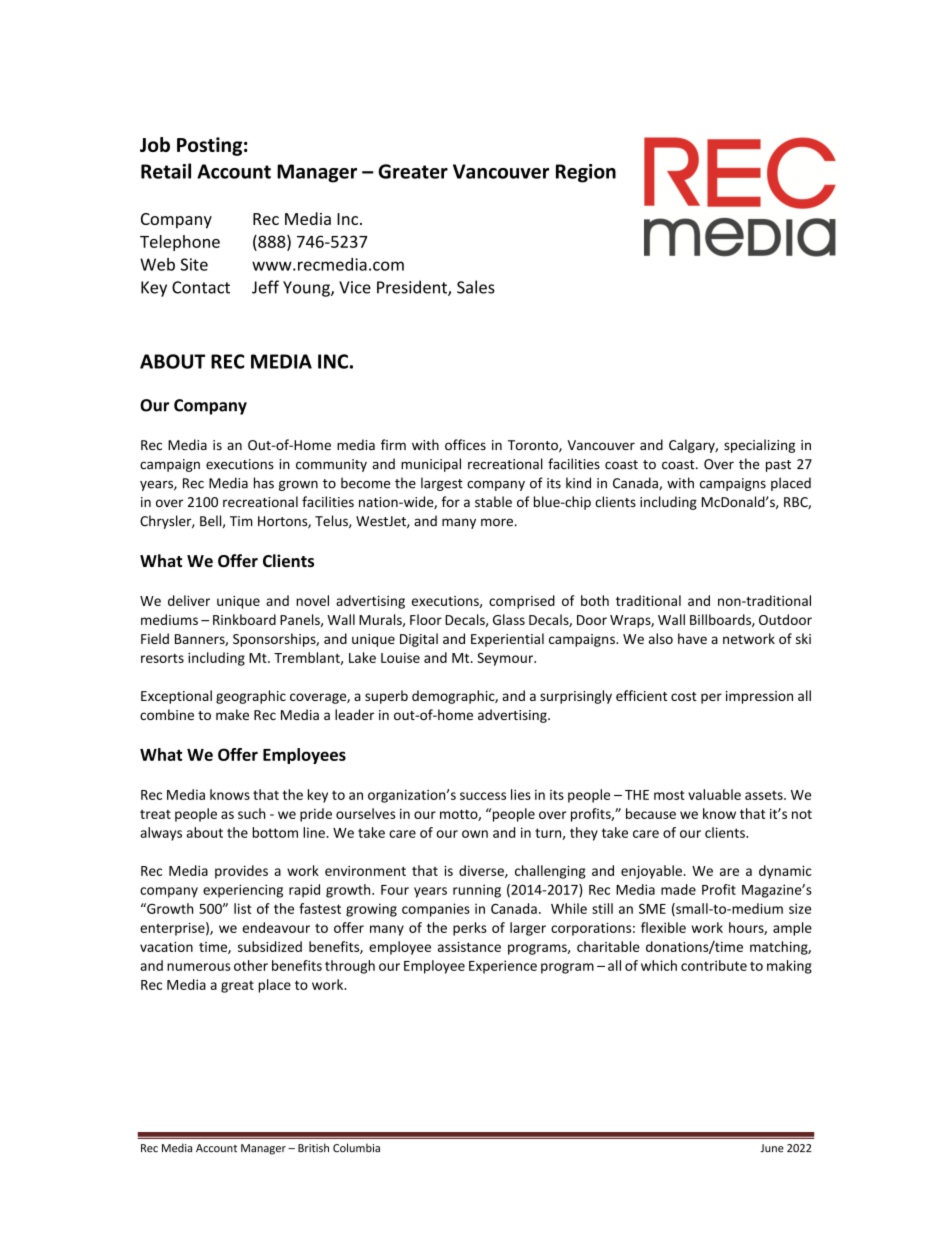 The image size is (952, 1233). I want to click on British, so click(313, 1148).
